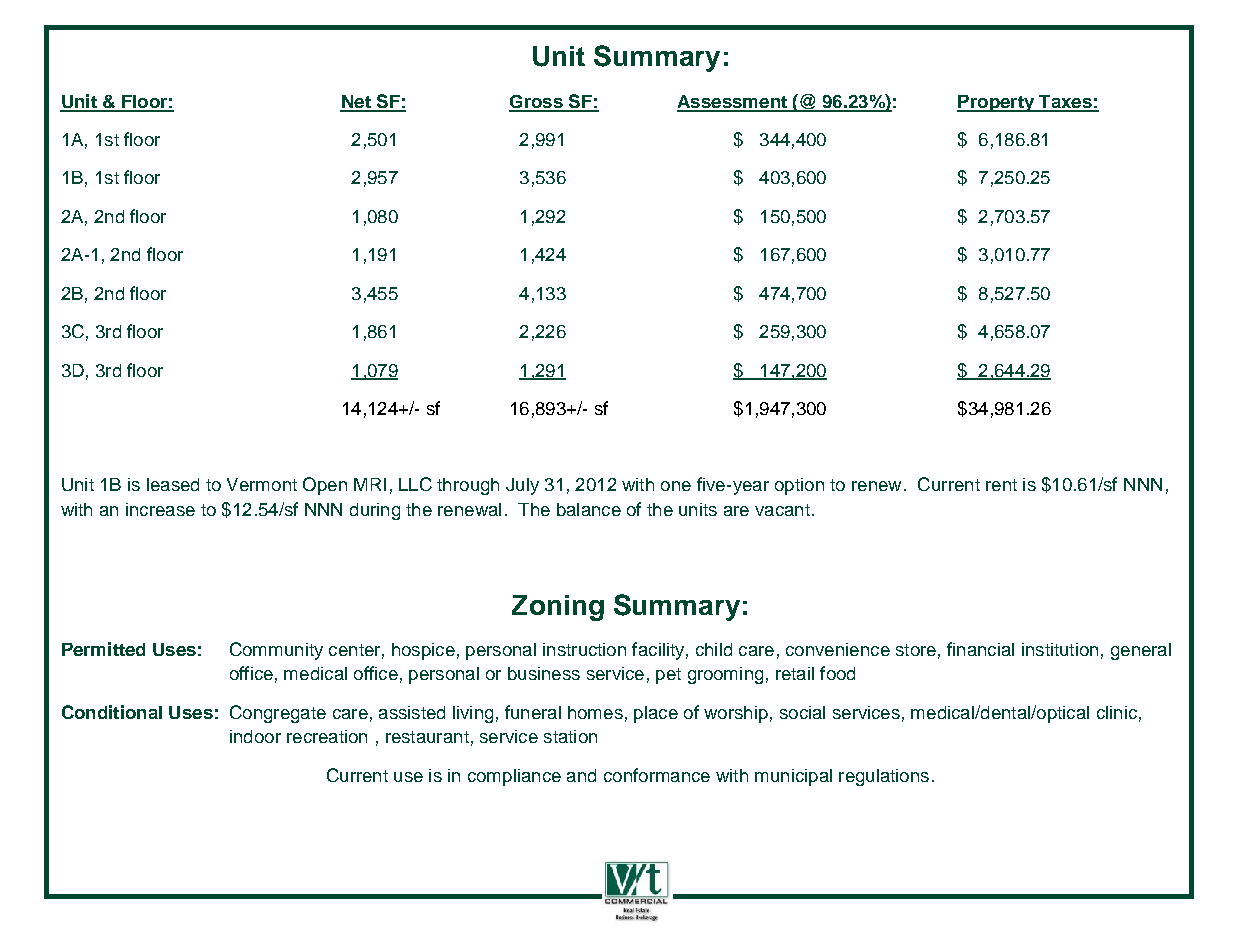 This screenshot has width=1233, height=952. I want to click on Vermont, so click(262, 484).
